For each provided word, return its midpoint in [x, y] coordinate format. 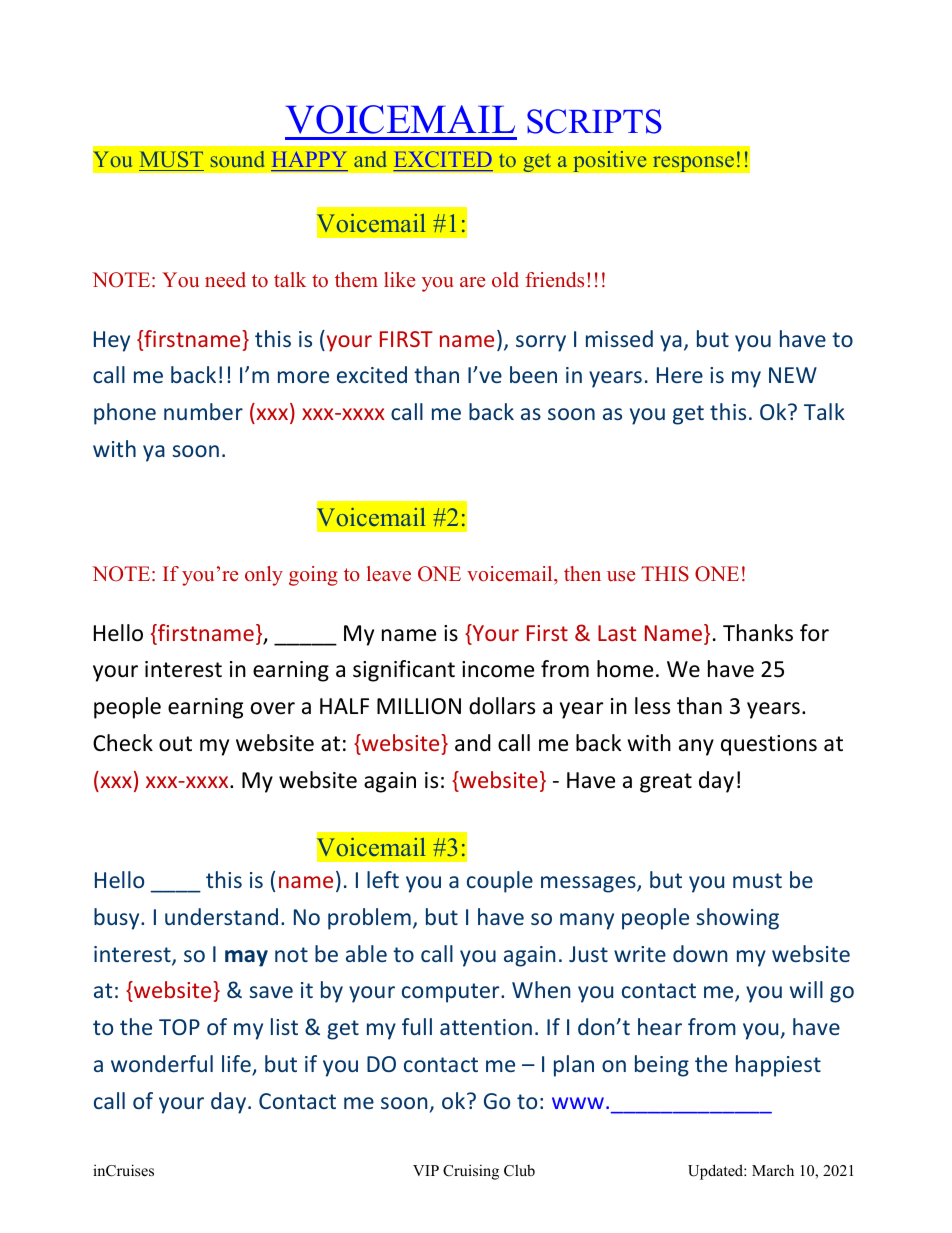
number [203, 411]
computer [452, 993]
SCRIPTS [594, 121]
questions [769, 745]
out [175, 744]
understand [221, 916]
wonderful [162, 1063]
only [264, 576]
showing [737, 919]
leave [389, 574]
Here [680, 375]
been [533, 374]
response [693, 164]
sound [237, 159]
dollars [502, 706]
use [621, 576]
